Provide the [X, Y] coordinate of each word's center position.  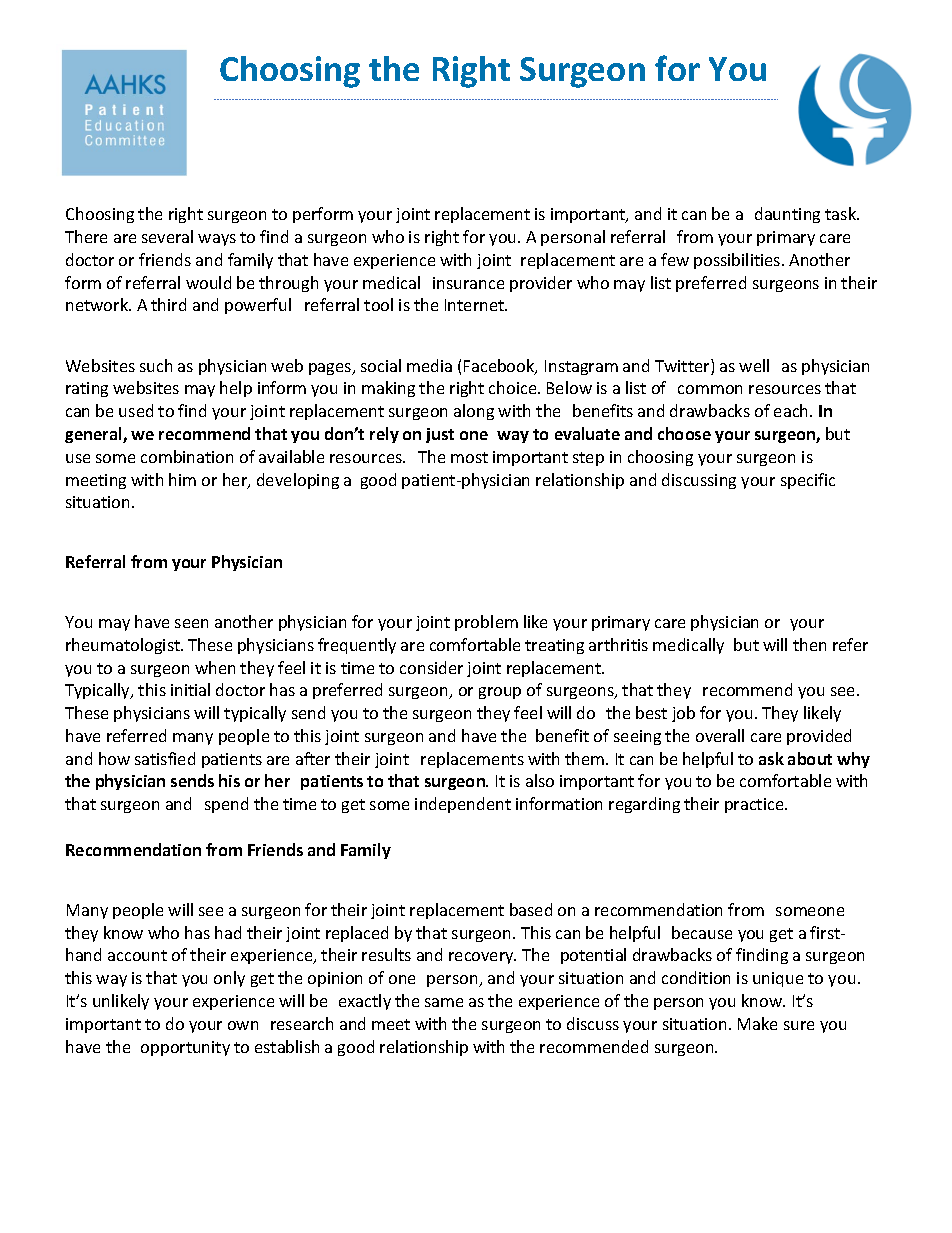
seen [191, 623]
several [167, 236]
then [809, 644]
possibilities [738, 261]
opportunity [185, 1048]
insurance [468, 283]
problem [486, 623]
